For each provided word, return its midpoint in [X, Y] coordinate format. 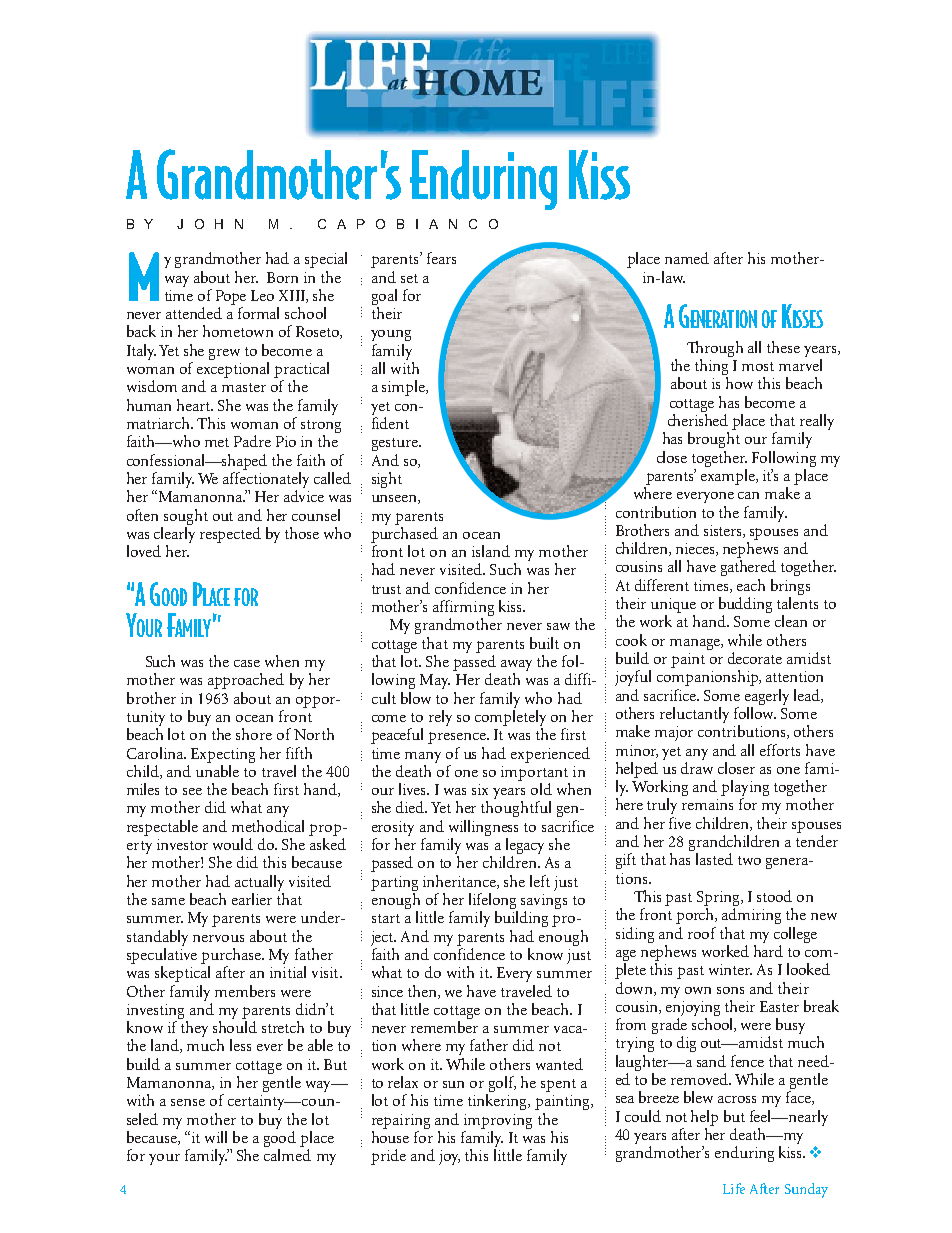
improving [498, 1121]
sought [186, 517]
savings [544, 903]
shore [254, 734]
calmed [287, 1155]
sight [387, 480]
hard [768, 951]
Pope [231, 297]
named [687, 258]
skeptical [182, 974]
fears [441, 258]
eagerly [767, 697]
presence [458, 738]
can [748, 495]
